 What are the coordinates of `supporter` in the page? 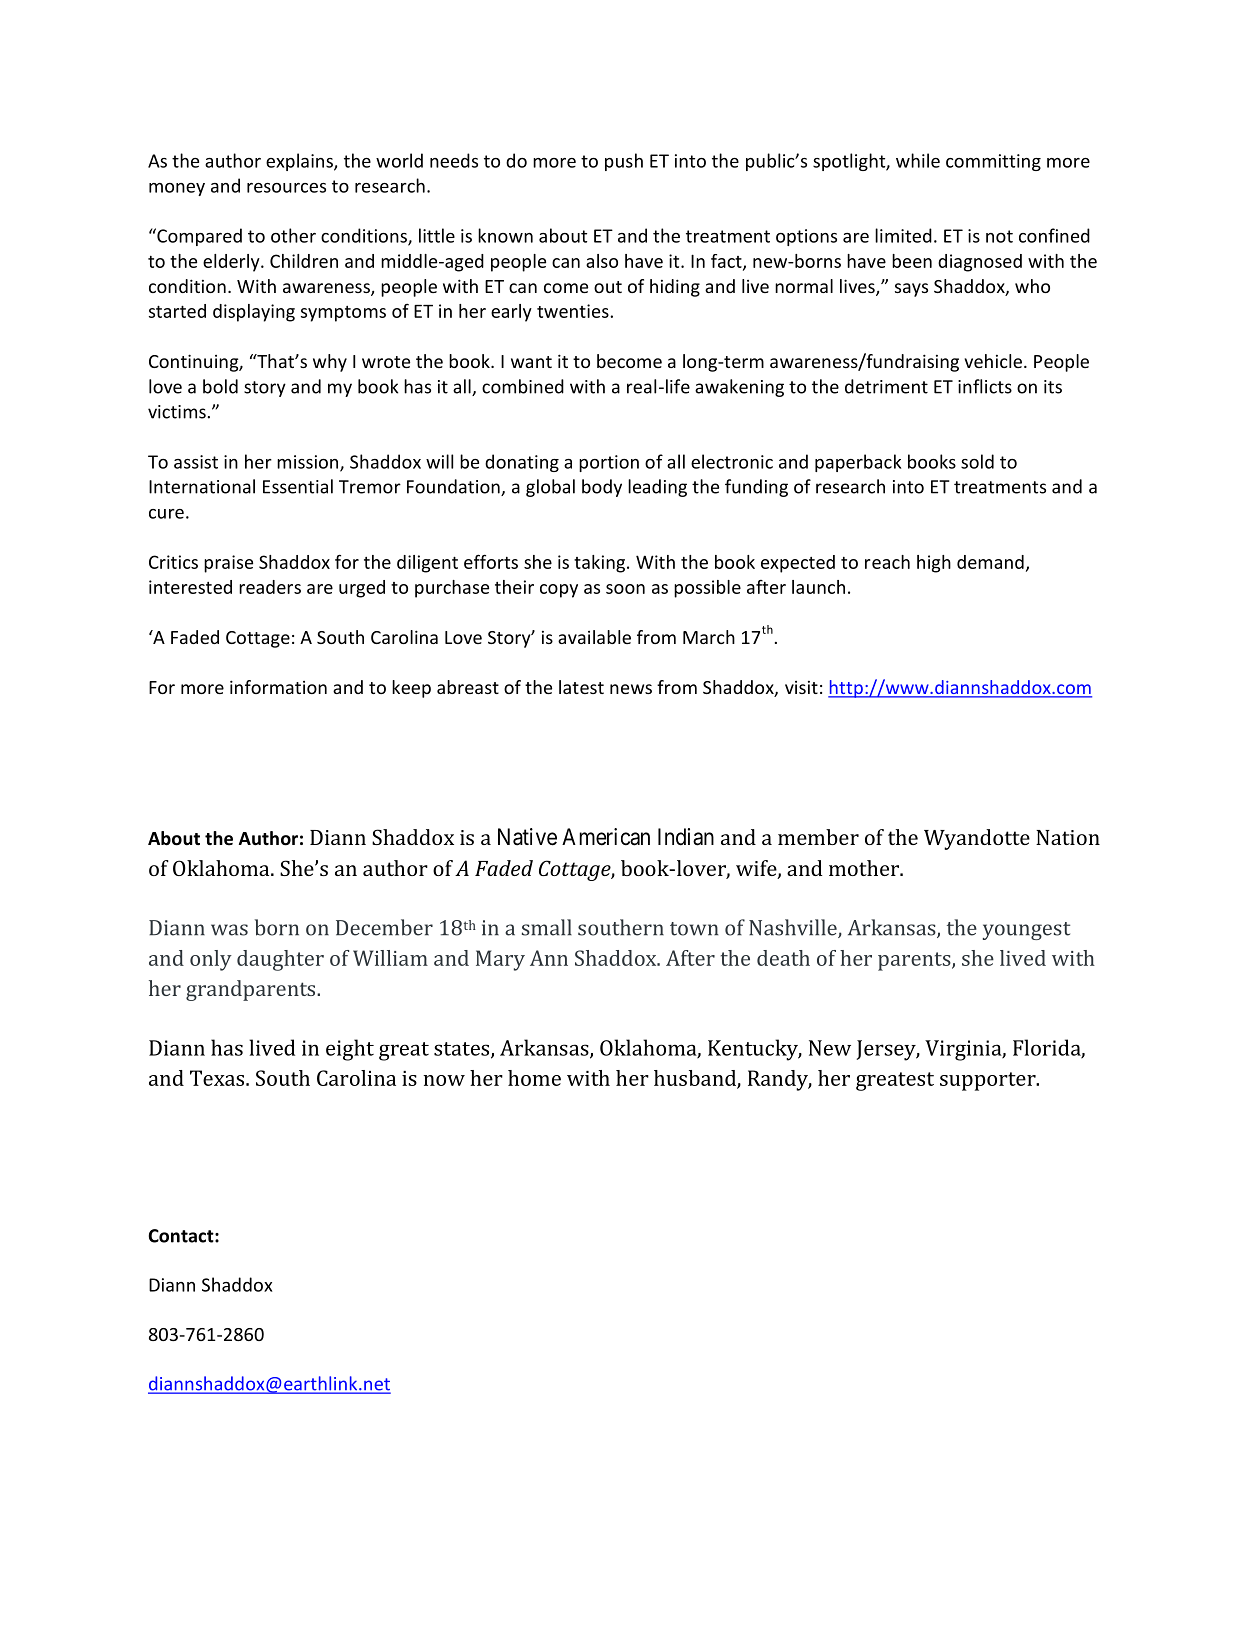 It's located at (989, 1081).
